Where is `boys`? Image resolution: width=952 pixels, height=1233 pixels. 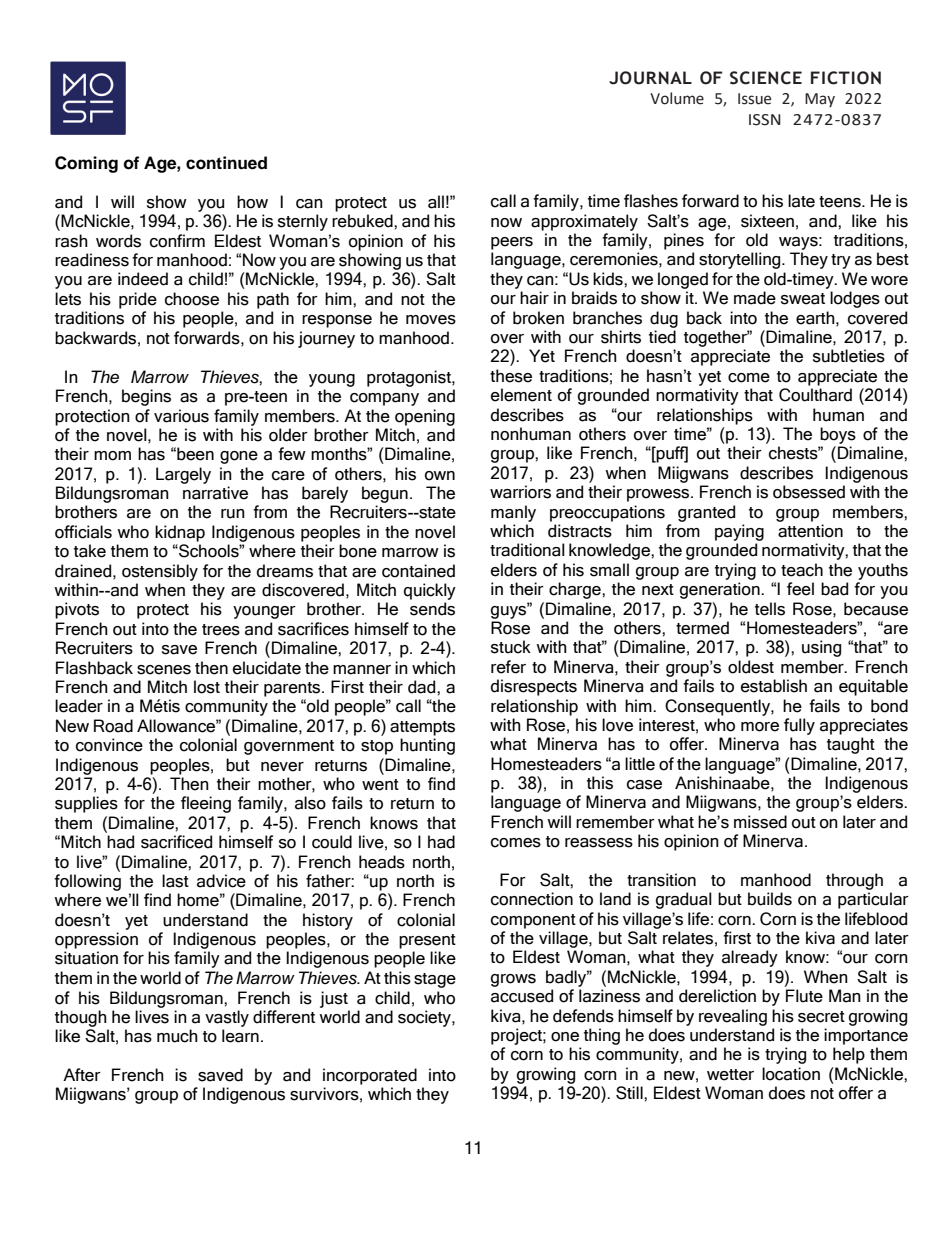
boys is located at coordinates (838, 435).
